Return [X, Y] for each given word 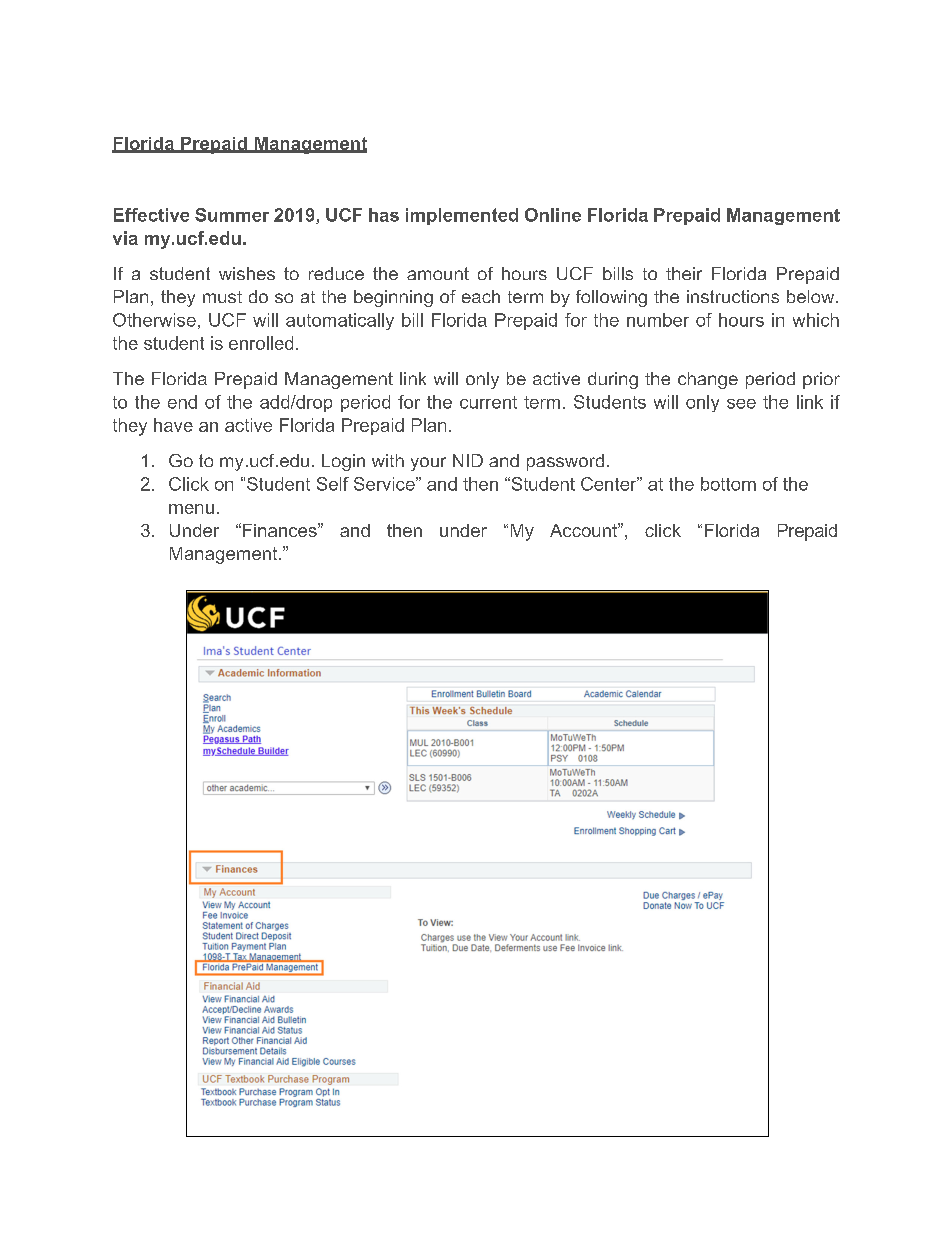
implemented [462, 216]
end [182, 402]
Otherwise [154, 320]
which [816, 320]
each [481, 296]
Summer [232, 215]
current [488, 402]
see [741, 404]
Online [553, 215]
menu [191, 509]
